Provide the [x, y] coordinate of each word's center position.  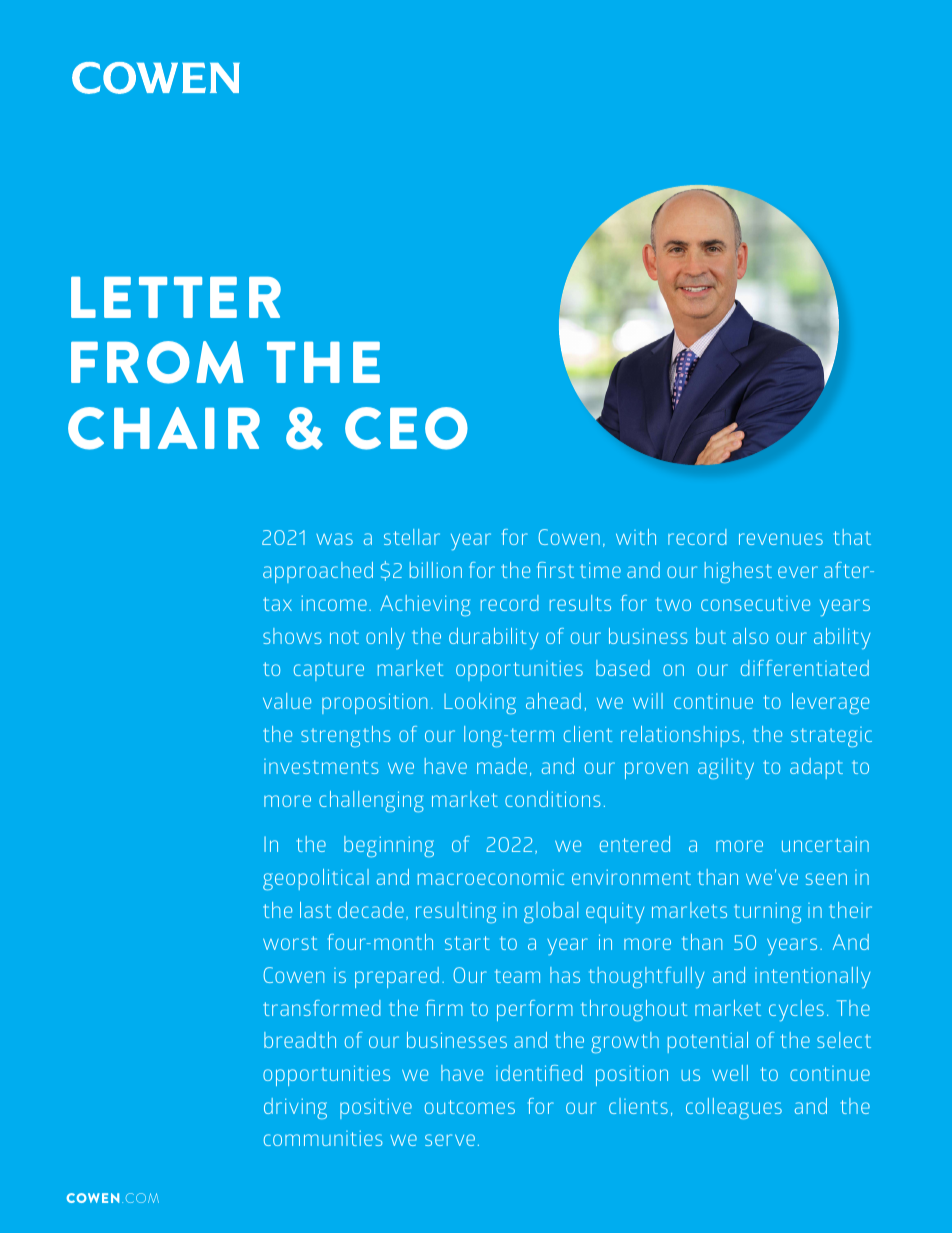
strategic [831, 737]
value [287, 701]
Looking [480, 704]
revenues [781, 539]
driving [295, 1109]
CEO [406, 428]
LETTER [176, 297]
